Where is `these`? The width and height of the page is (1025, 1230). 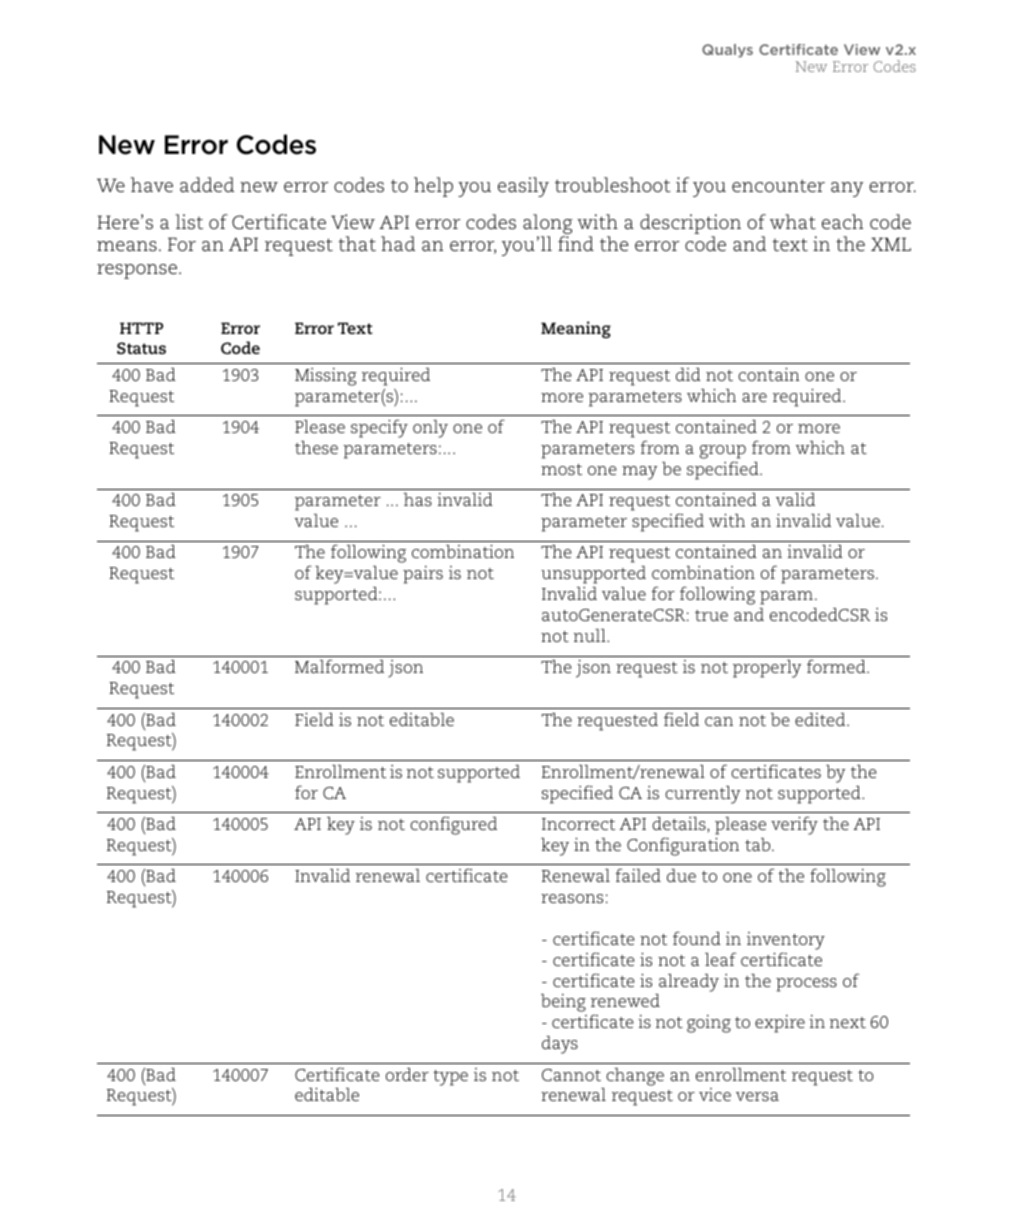 these is located at coordinates (316, 447).
